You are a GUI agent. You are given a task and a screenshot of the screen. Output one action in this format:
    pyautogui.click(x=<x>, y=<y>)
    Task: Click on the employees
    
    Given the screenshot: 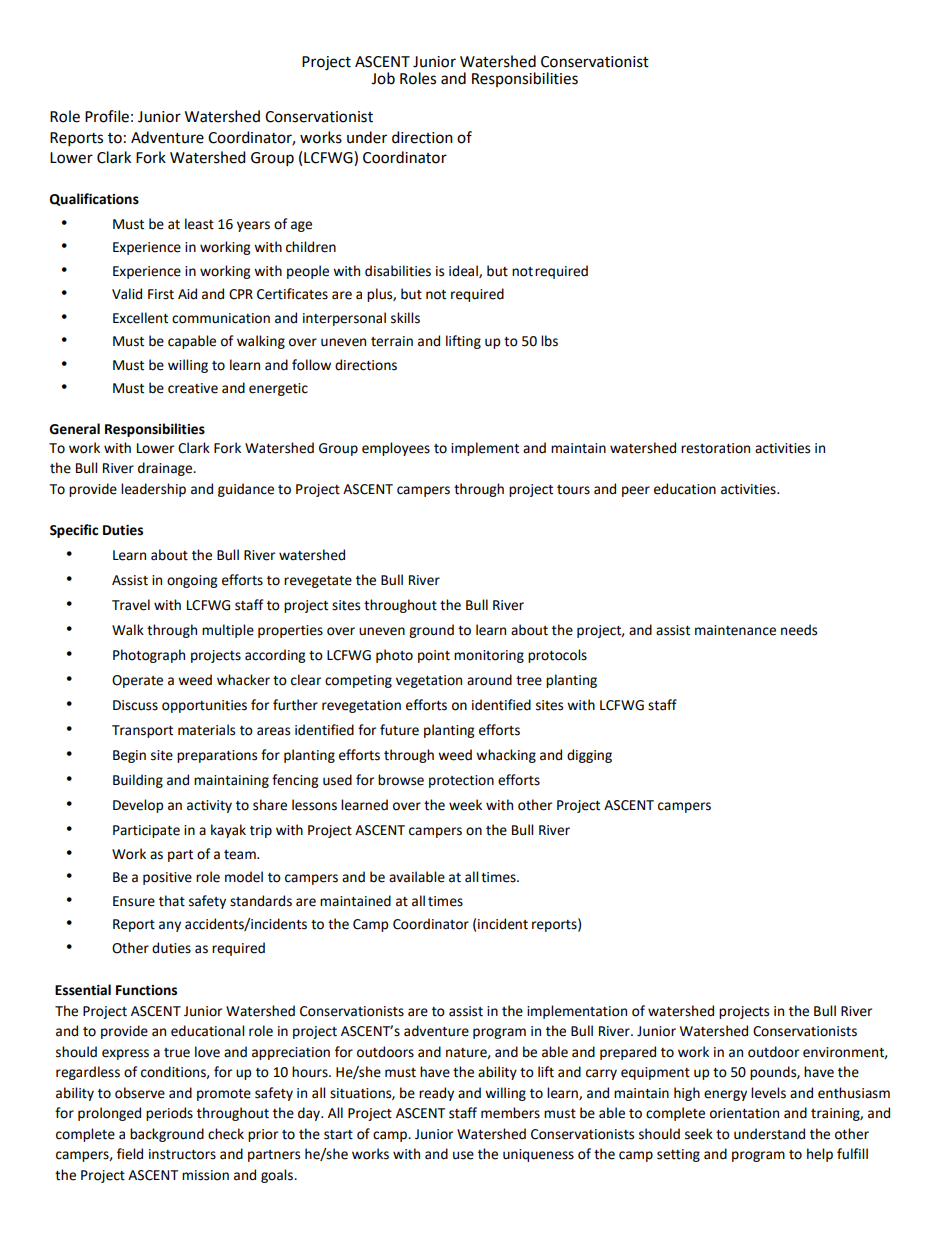 What is the action you would take?
    pyautogui.click(x=396, y=449)
